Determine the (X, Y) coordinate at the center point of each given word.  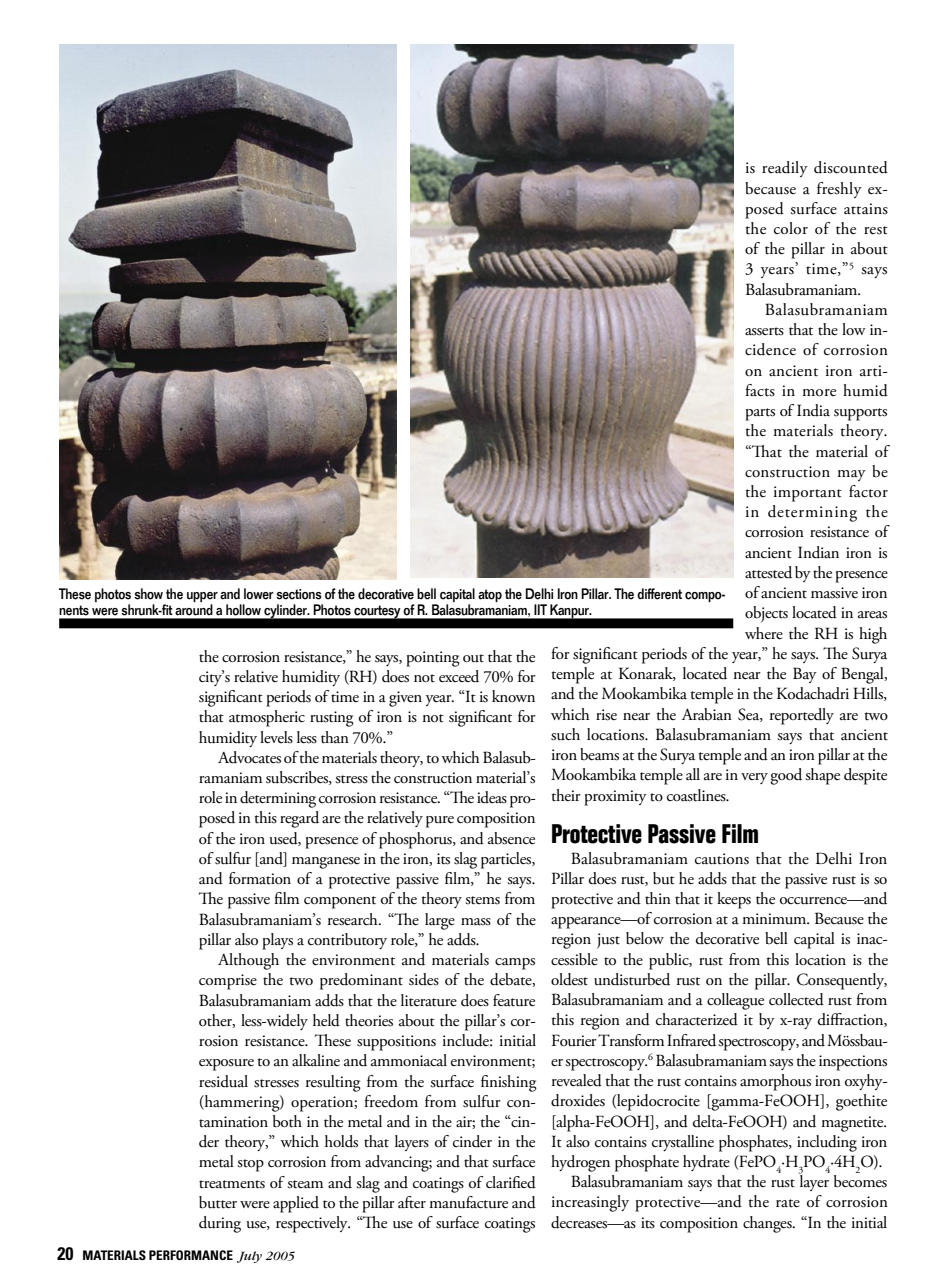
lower (259, 594)
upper (202, 597)
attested (768, 572)
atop (490, 595)
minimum (775, 918)
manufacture (468, 1202)
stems (482, 900)
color (791, 228)
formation (260, 878)
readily (785, 169)
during (220, 1224)
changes (768, 1224)
